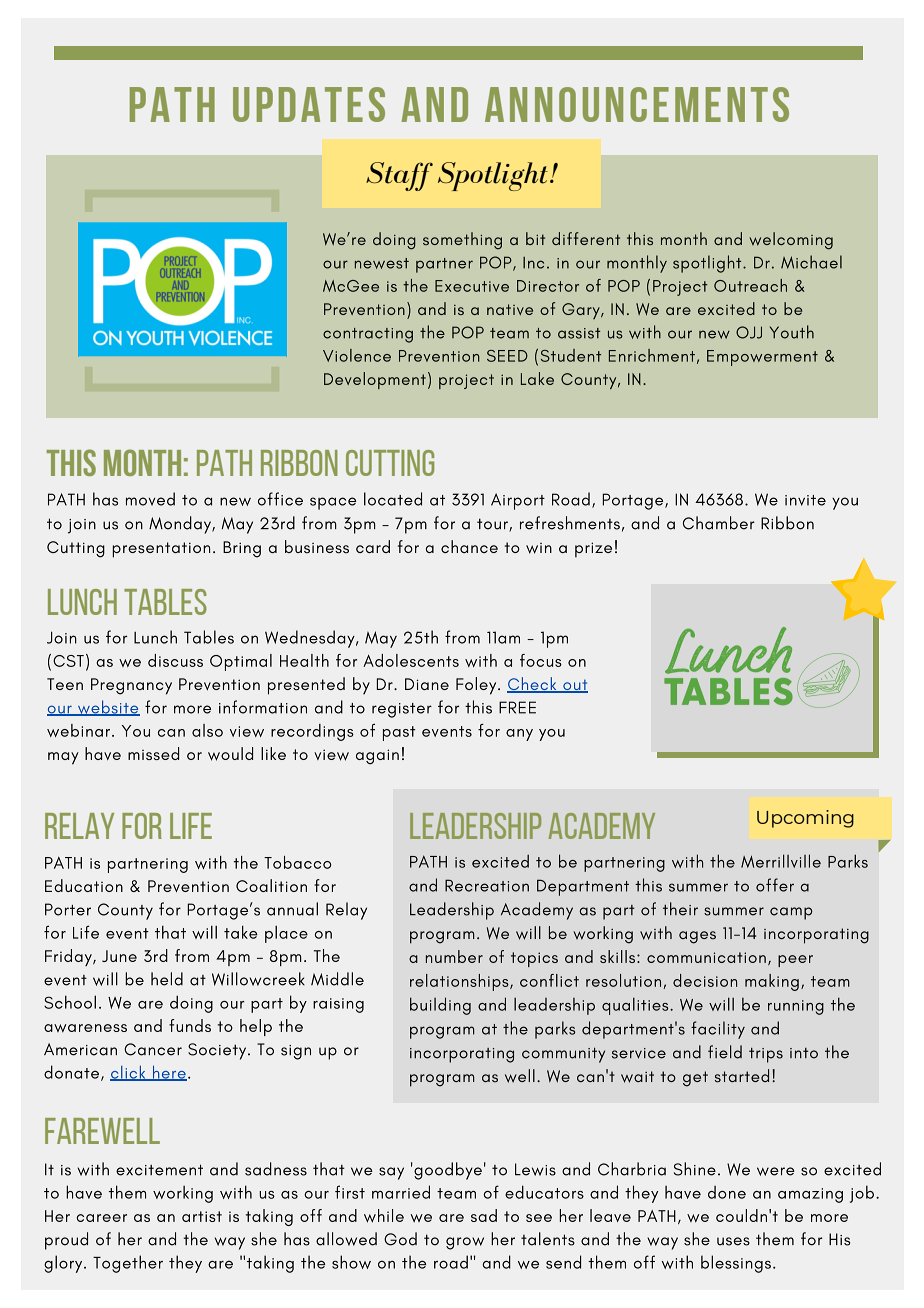  Describe the element at coordinates (637, 104) in the image. I see `ANNOUNCEMENTS` at that location.
